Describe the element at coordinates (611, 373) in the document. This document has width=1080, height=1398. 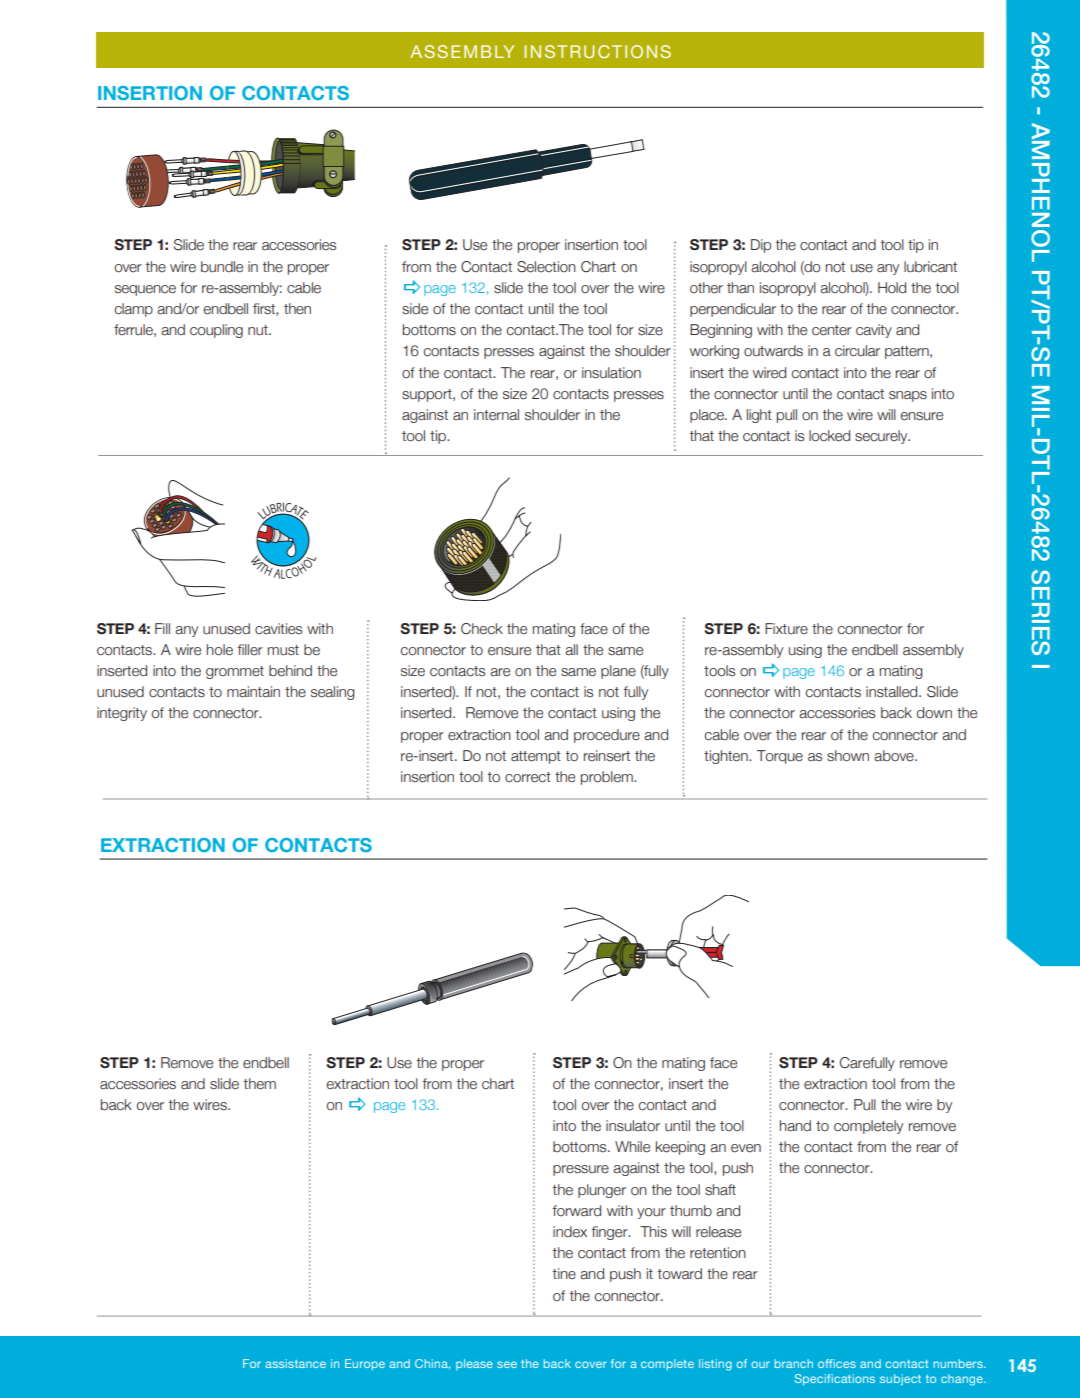
I see `insulation` at that location.
